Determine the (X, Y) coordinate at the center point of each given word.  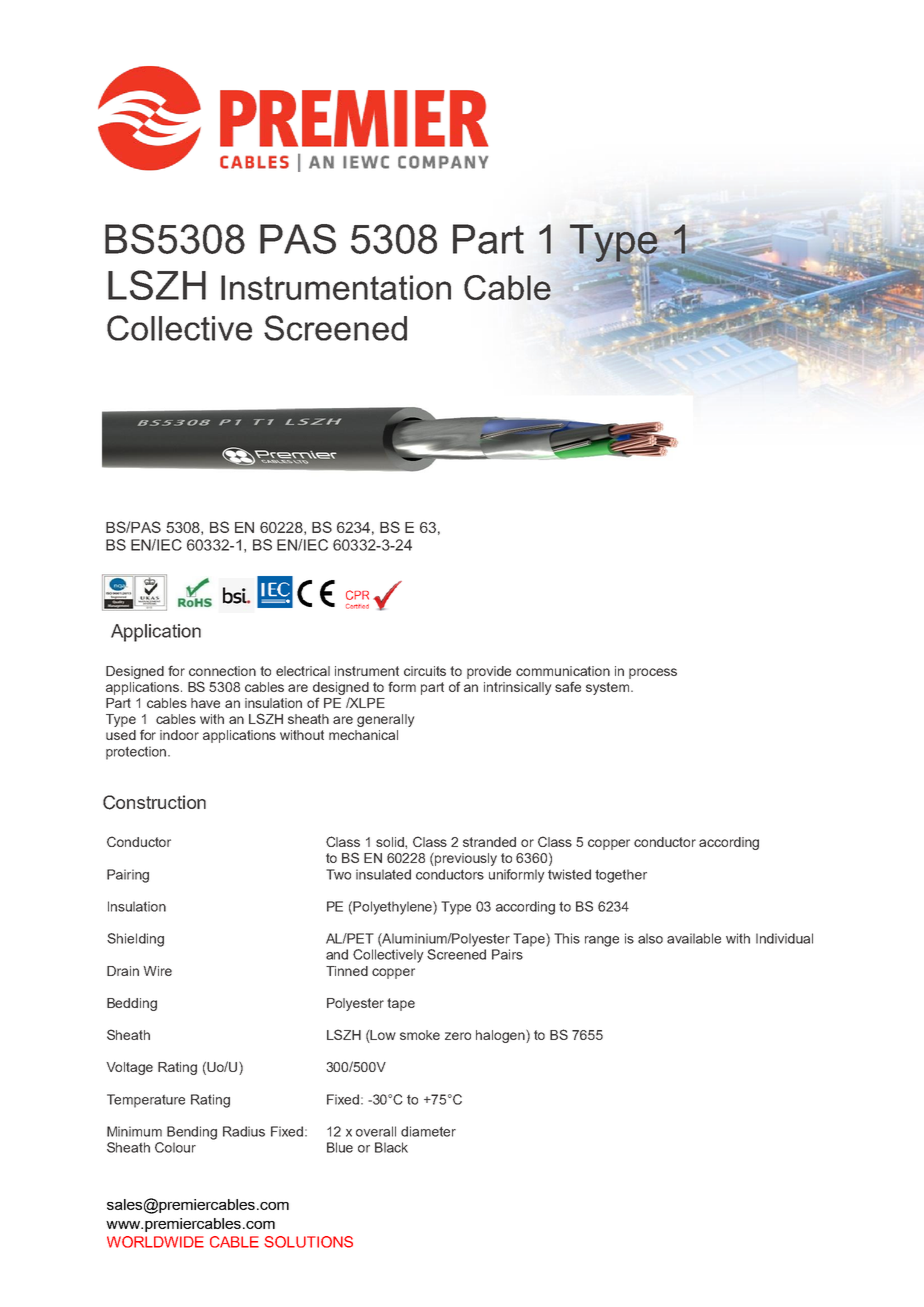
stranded (489, 842)
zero (458, 1036)
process (653, 673)
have (205, 703)
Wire (157, 971)
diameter (428, 1131)
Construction (154, 802)
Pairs (507, 954)
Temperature (146, 1101)
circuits (425, 671)
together (621, 876)
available (694, 938)
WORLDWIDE (155, 1242)
